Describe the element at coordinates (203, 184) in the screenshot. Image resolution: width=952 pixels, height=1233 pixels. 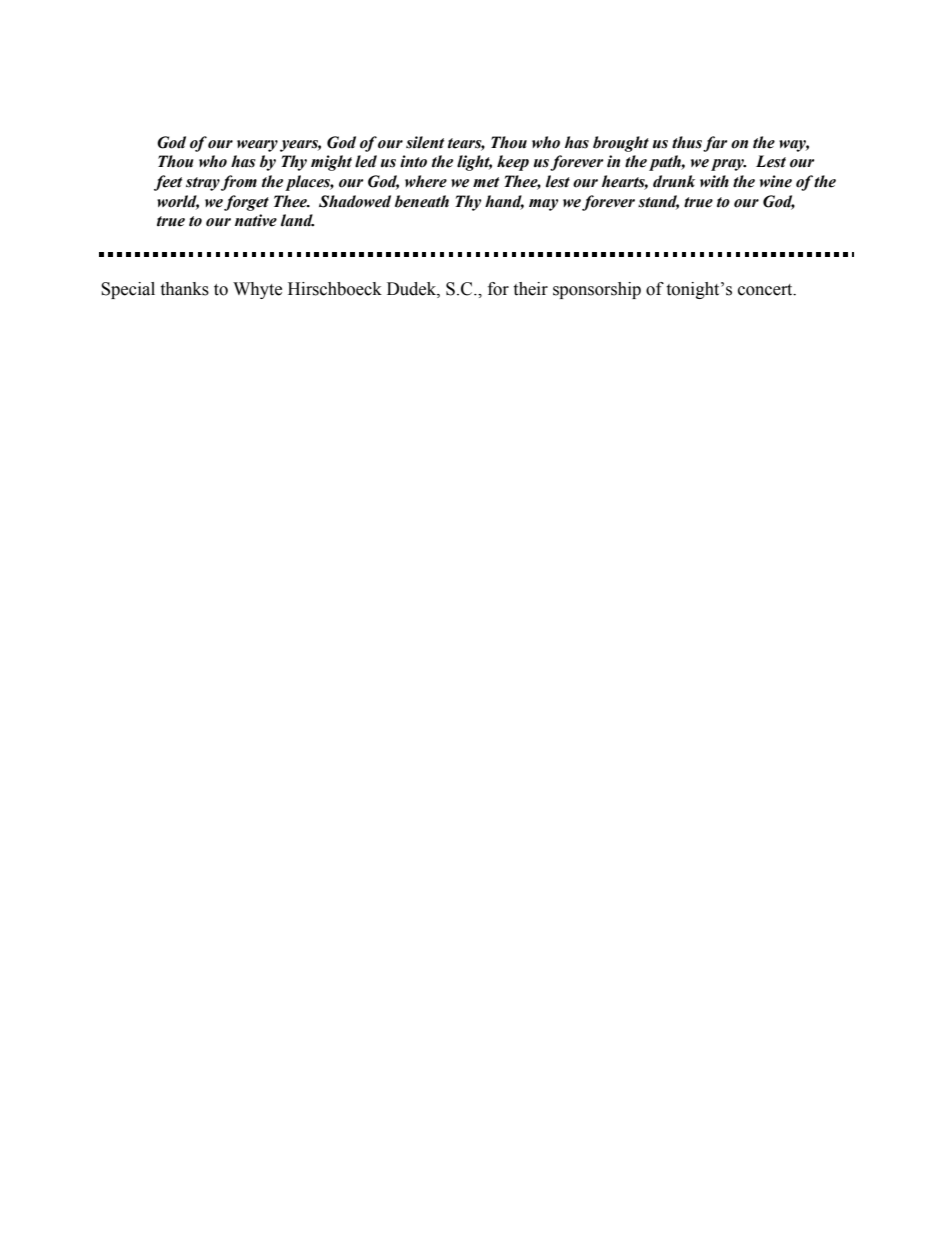
I see `stray` at that location.
